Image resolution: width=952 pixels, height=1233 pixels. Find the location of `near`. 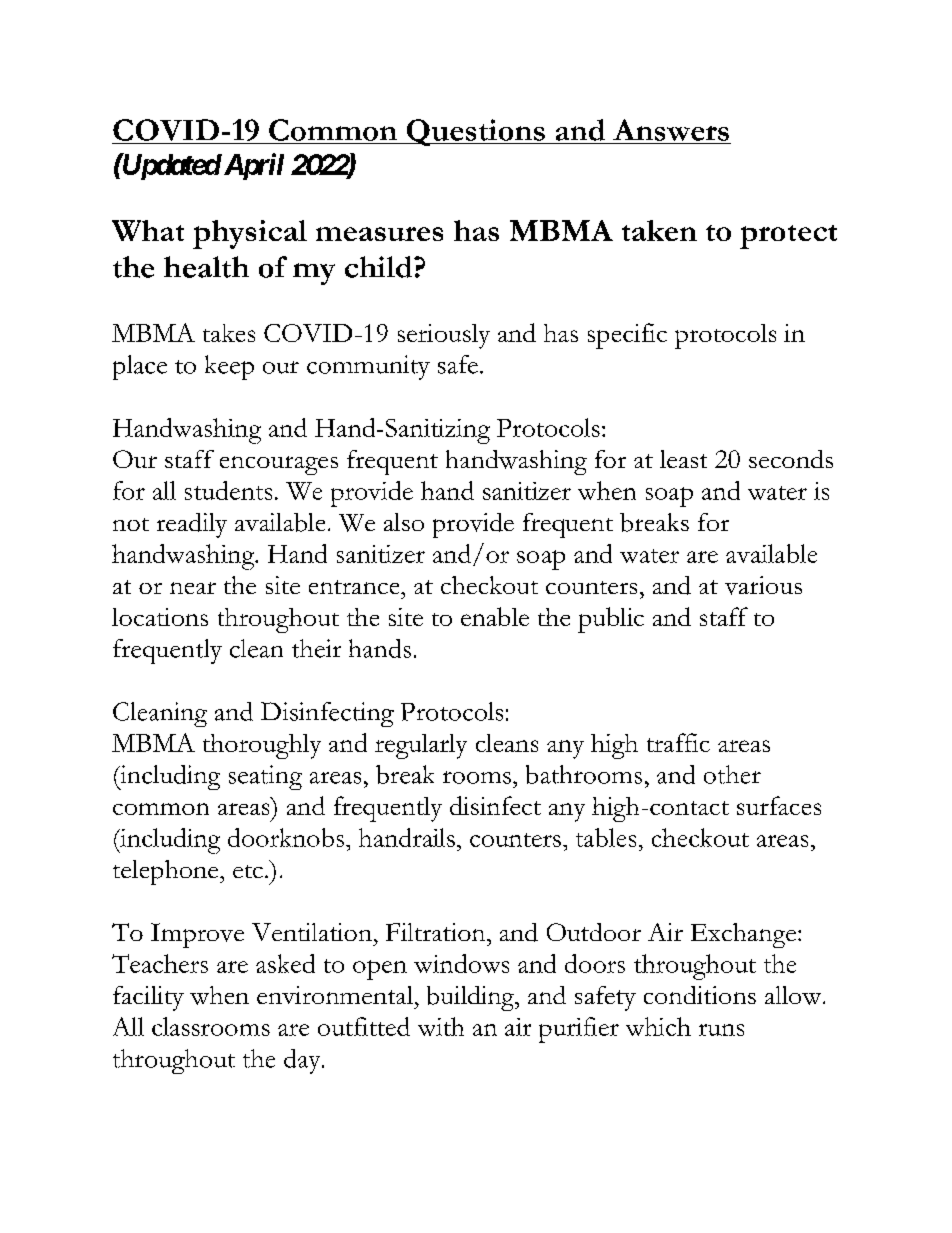

near is located at coordinates (193, 588).
